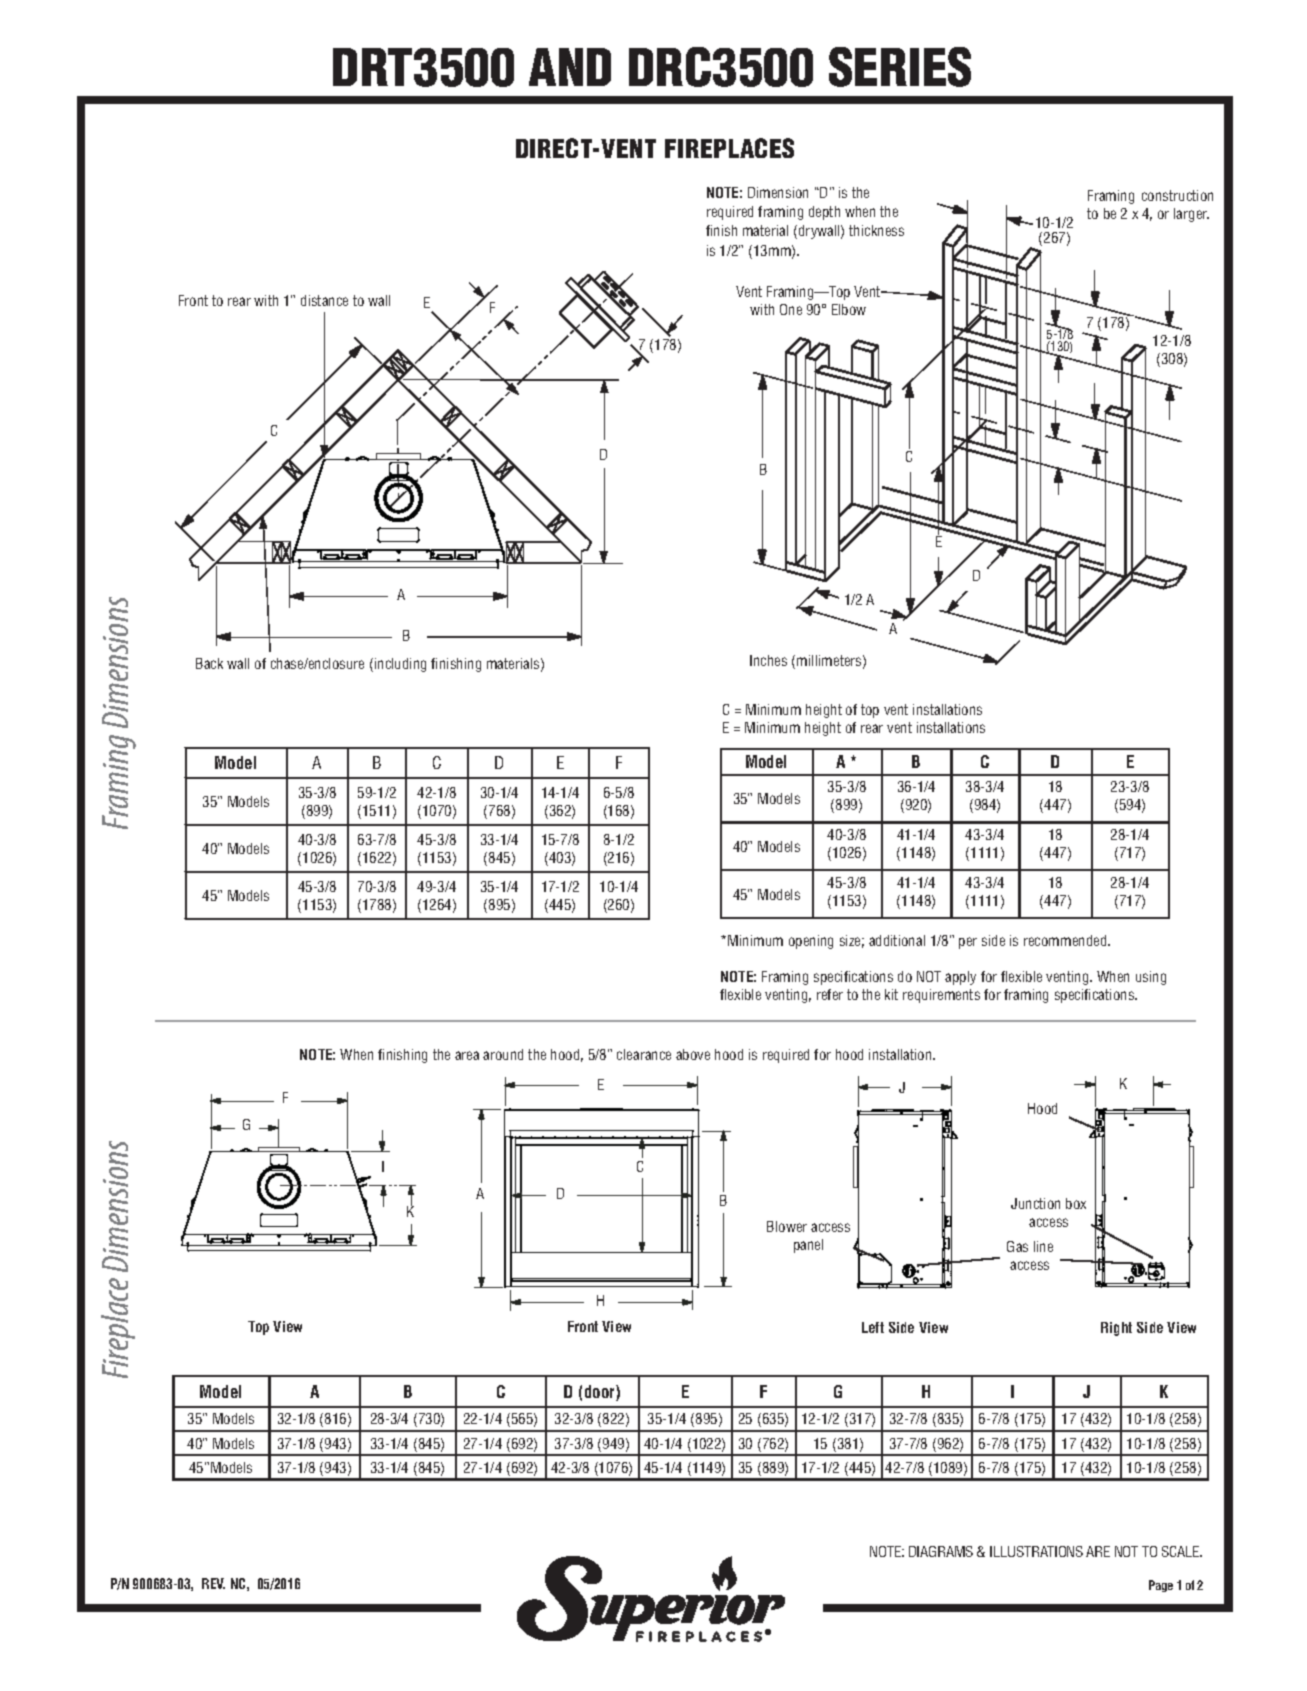 The height and width of the screenshot is (1691, 1307). Describe the element at coordinates (791, 309) in the screenshot. I see `One` at that location.
